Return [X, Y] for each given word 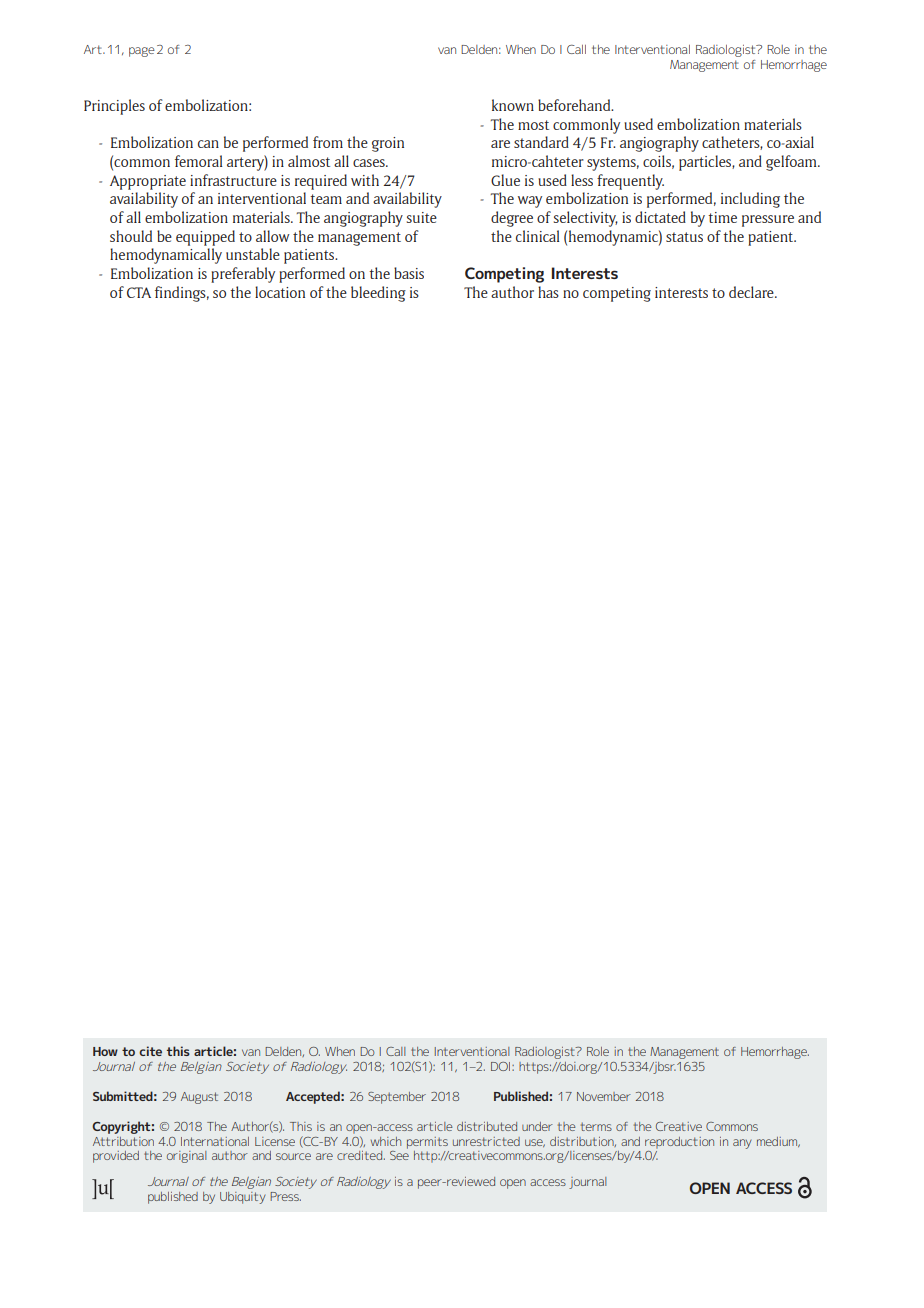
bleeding [378, 294]
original [186, 1157]
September [397, 1098]
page [142, 52]
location [280, 292]
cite [150, 1051]
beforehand [575, 105]
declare [752, 292]
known [513, 105]
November [604, 1096]
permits [427, 1143]
